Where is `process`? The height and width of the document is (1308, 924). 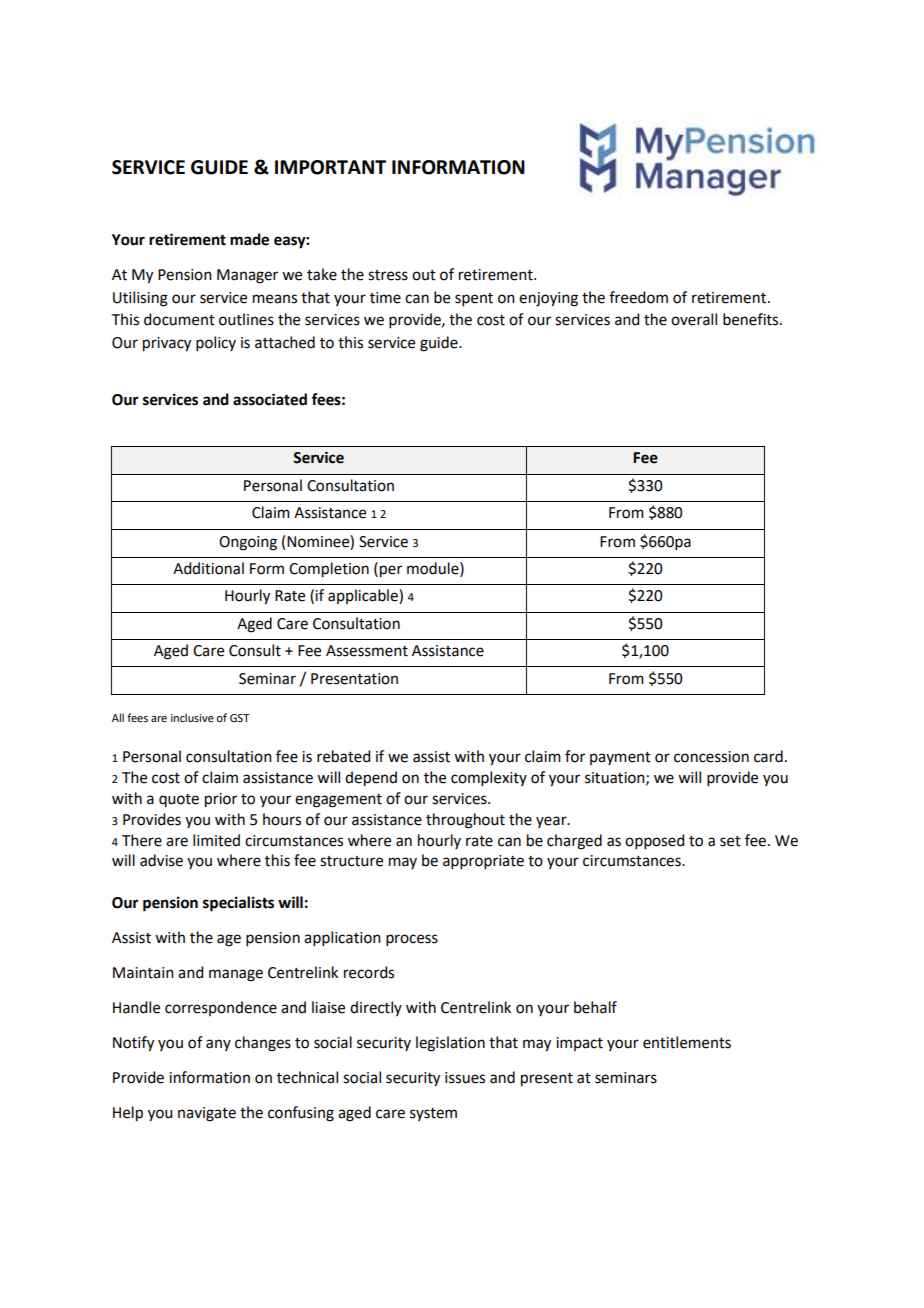 process is located at coordinates (412, 940).
